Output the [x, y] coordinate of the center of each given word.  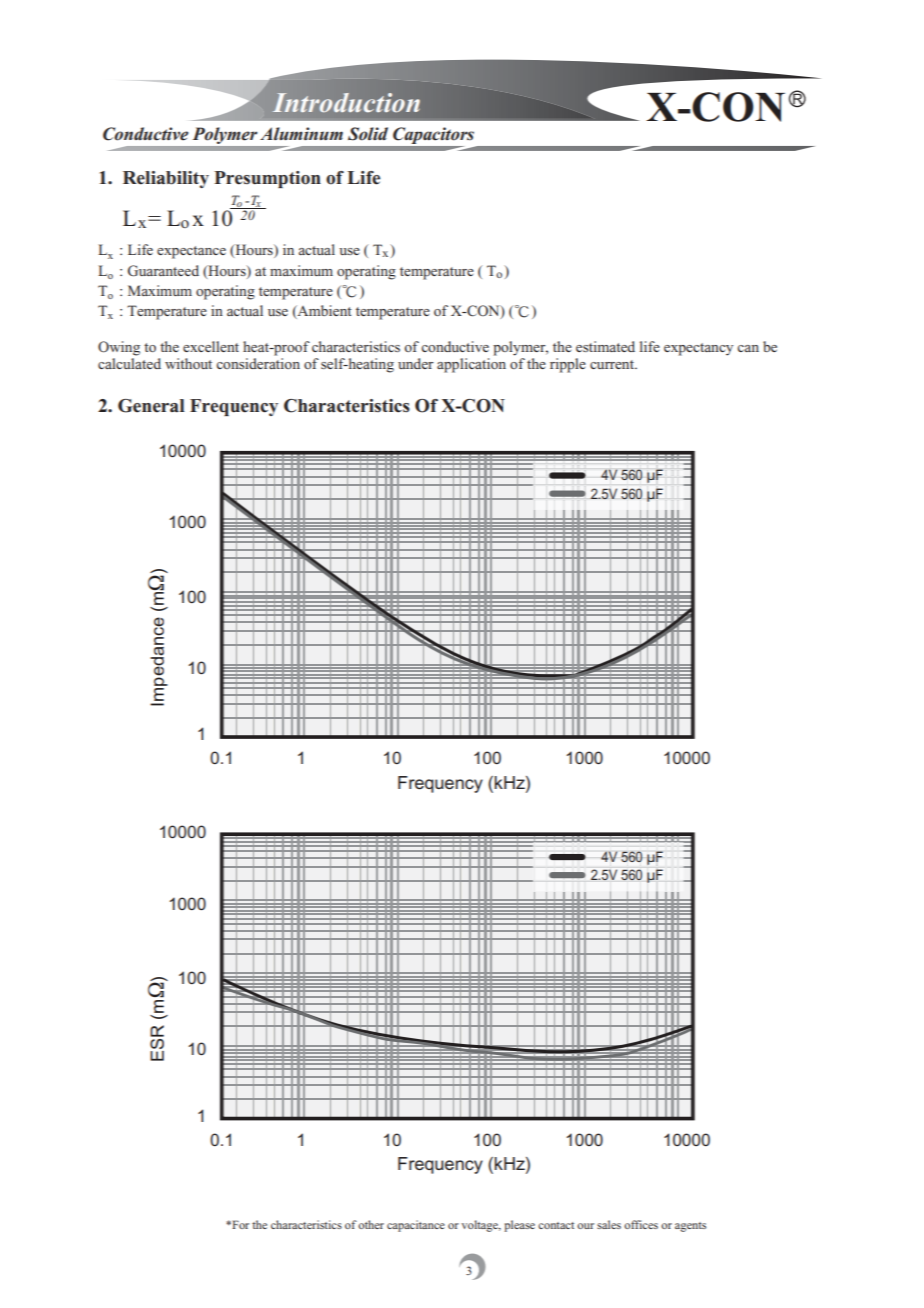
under [416, 363]
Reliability [166, 179]
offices [641, 1224]
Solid [368, 134]
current [613, 364]
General [151, 406]
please [519, 1226]
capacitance [416, 1226]
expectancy [698, 349]
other [371, 1224]
